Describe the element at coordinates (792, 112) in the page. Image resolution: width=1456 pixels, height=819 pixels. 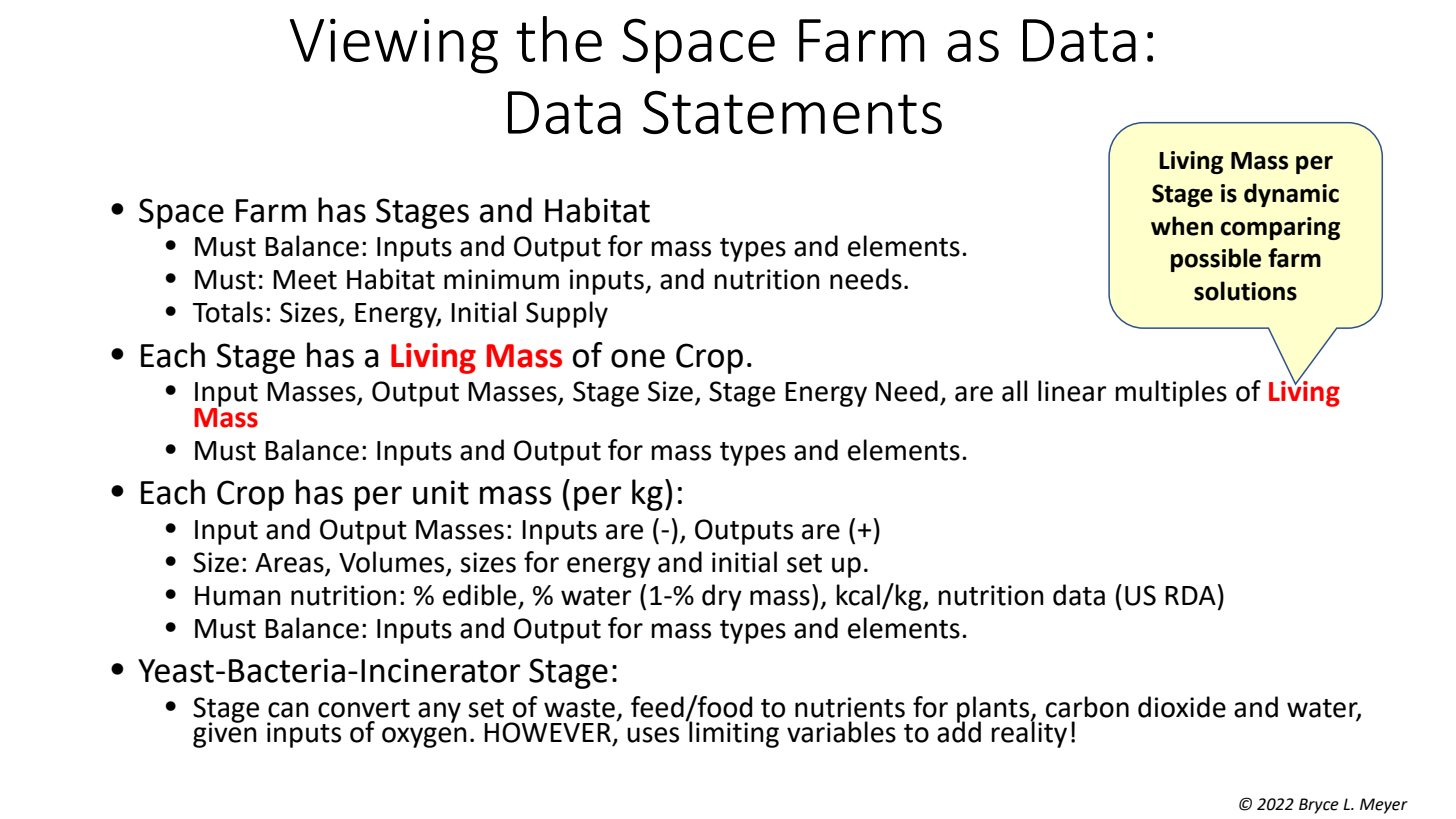
I see `Statements` at that location.
